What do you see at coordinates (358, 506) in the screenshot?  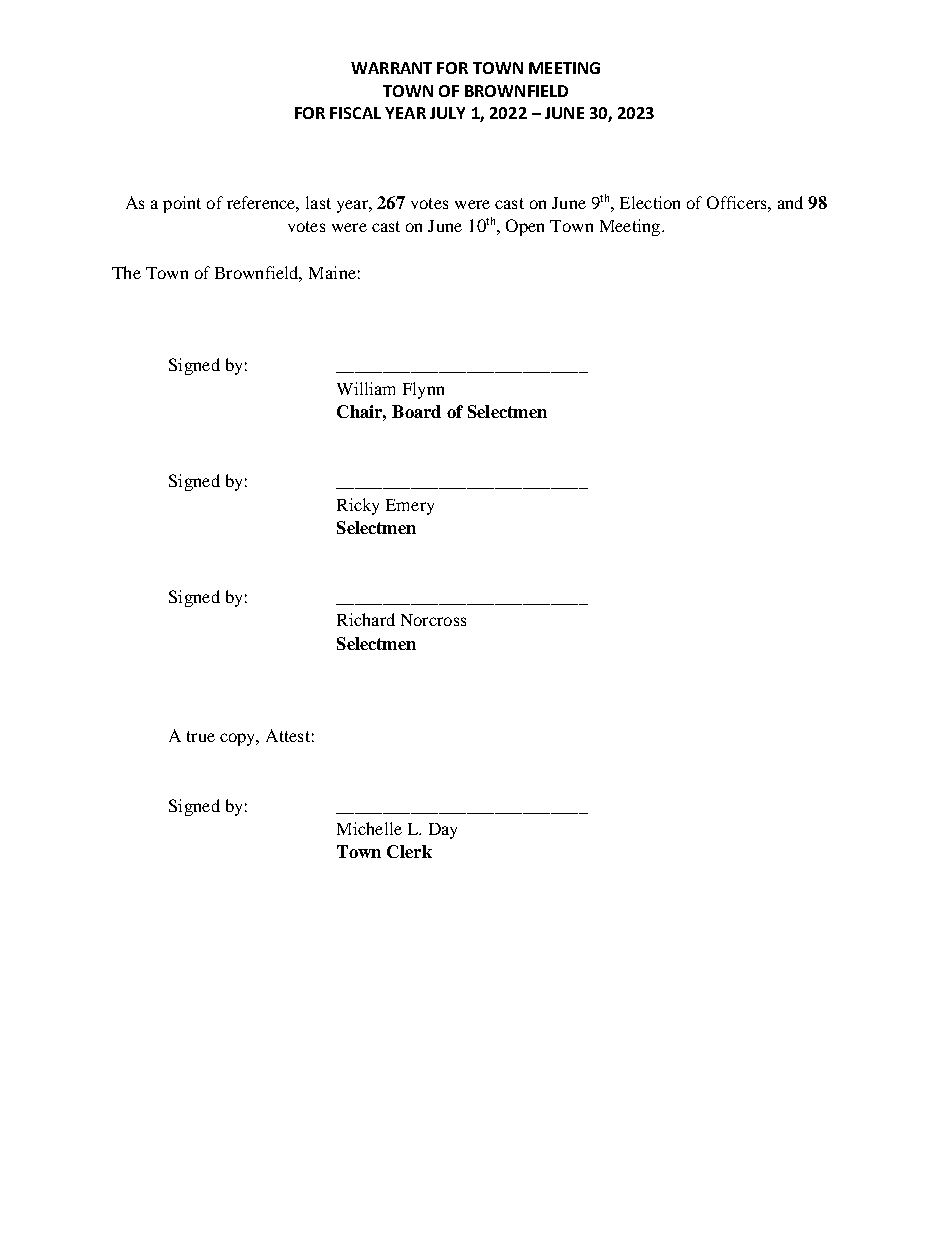 I see `Ricky` at bounding box center [358, 506].
